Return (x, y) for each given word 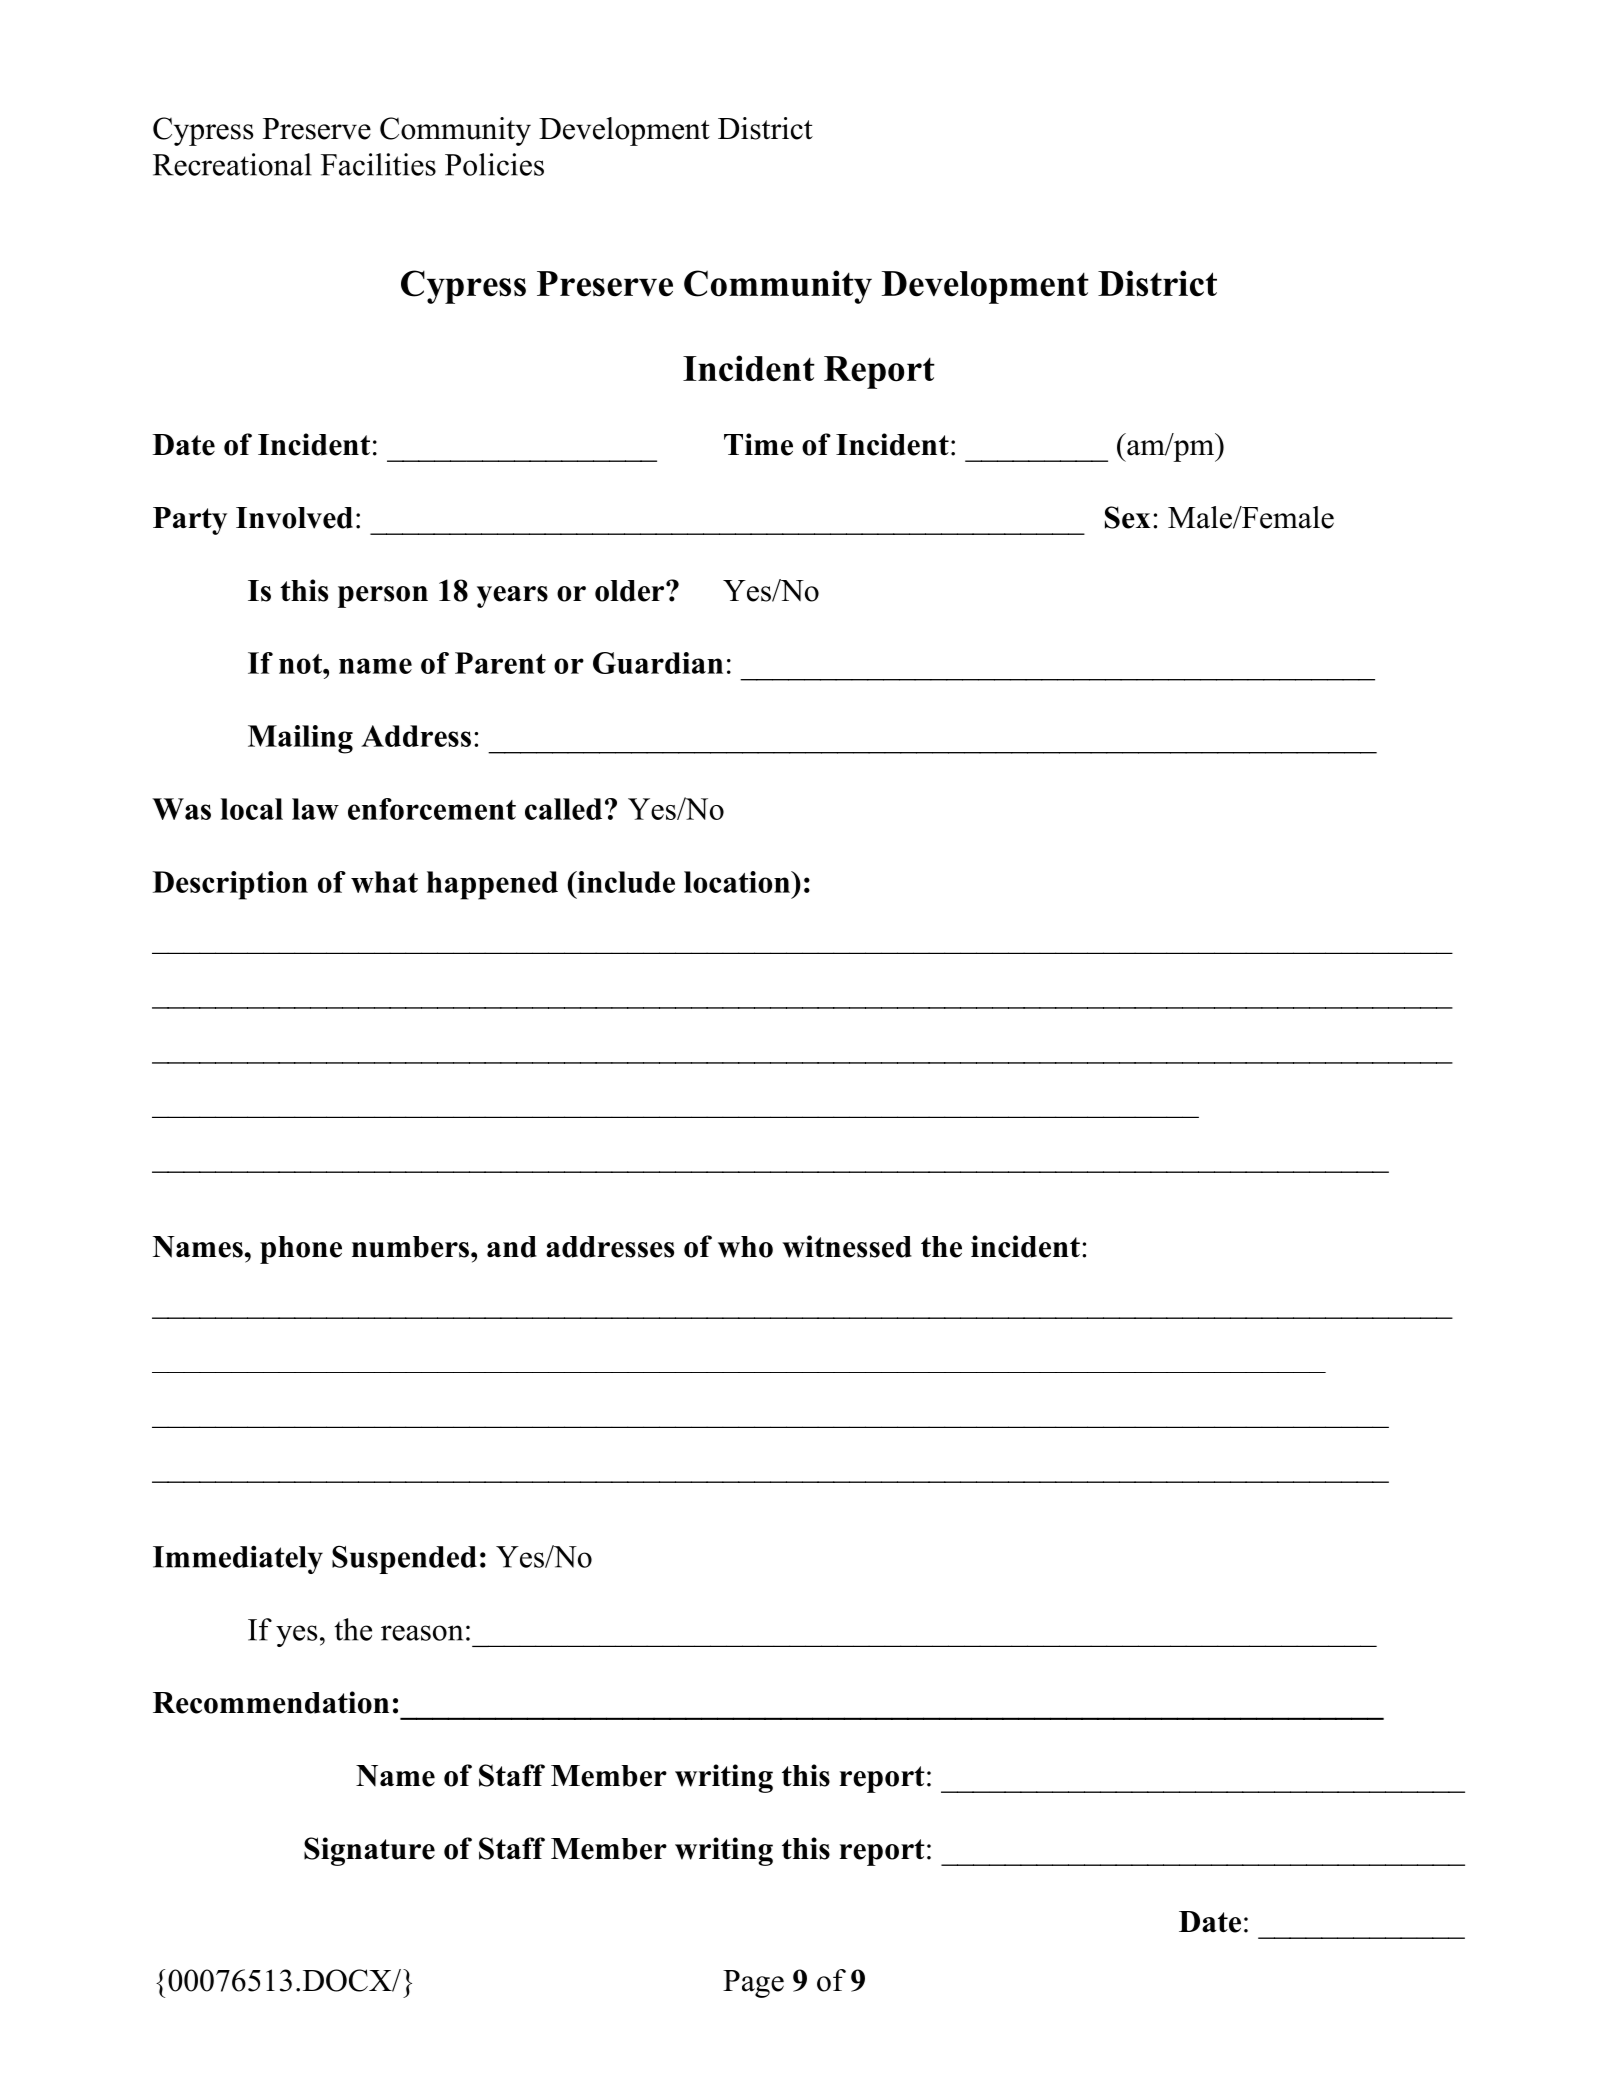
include (625, 882)
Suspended (404, 1560)
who (745, 1247)
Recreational (232, 164)
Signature (369, 1851)
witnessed (847, 1246)
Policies (494, 164)
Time (758, 444)
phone (301, 1250)
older (631, 591)
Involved (294, 518)
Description (230, 885)
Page (753, 1984)
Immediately (238, 1560)
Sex (1128, 517)
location (738, 882)
